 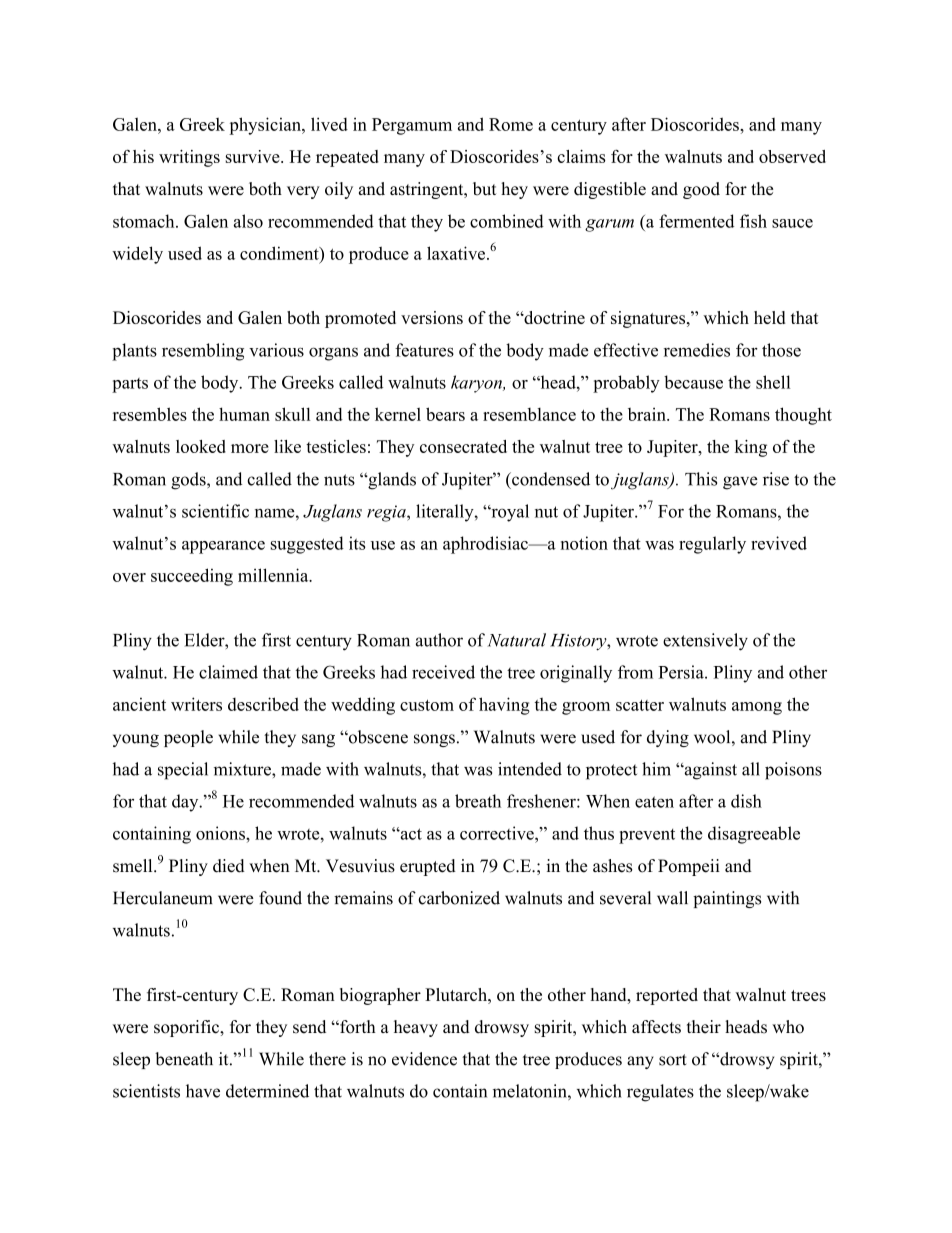 I want to click on writings, so click(x=189, y=158).
